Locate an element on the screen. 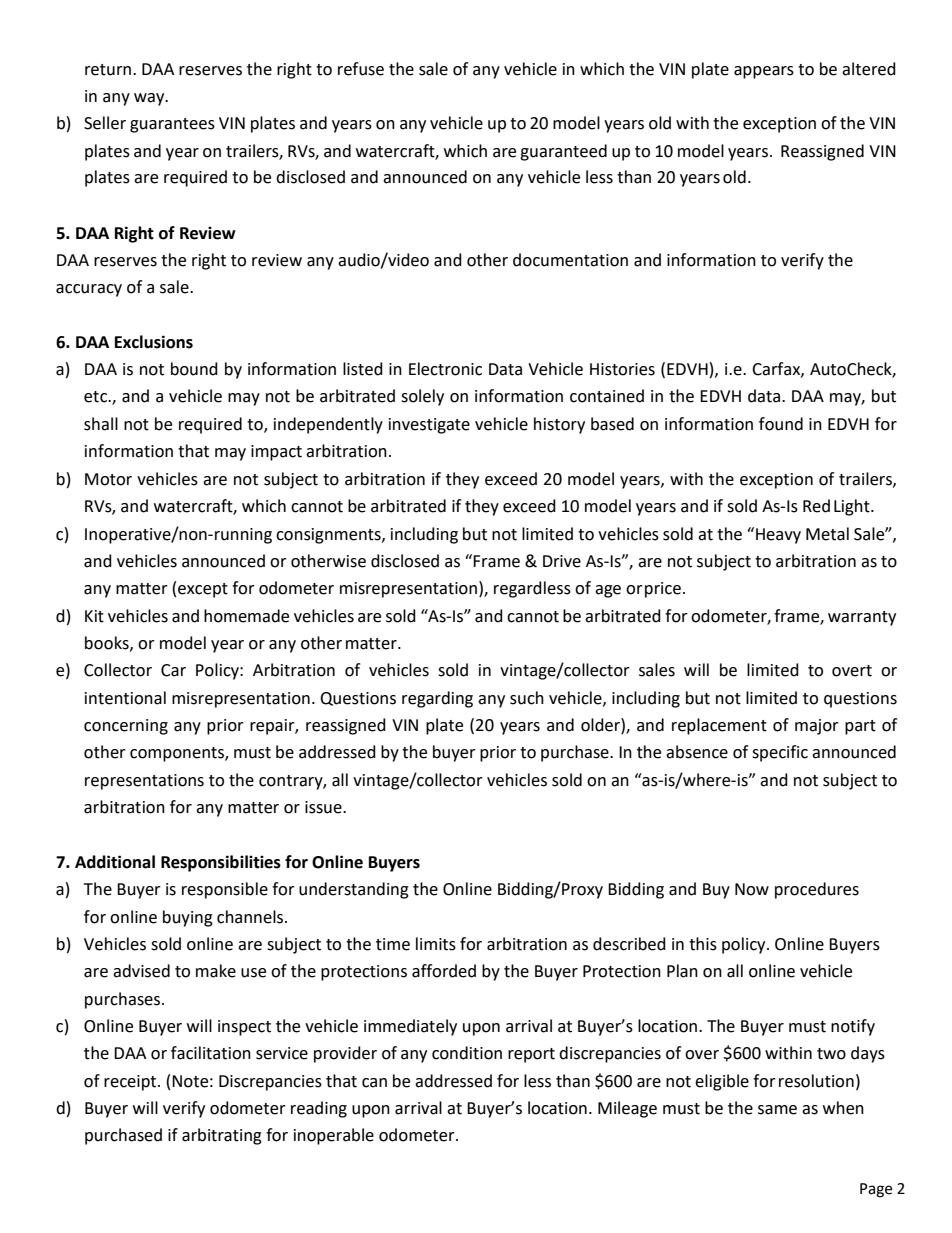  Electronic is located at coordinates (445, 369).
